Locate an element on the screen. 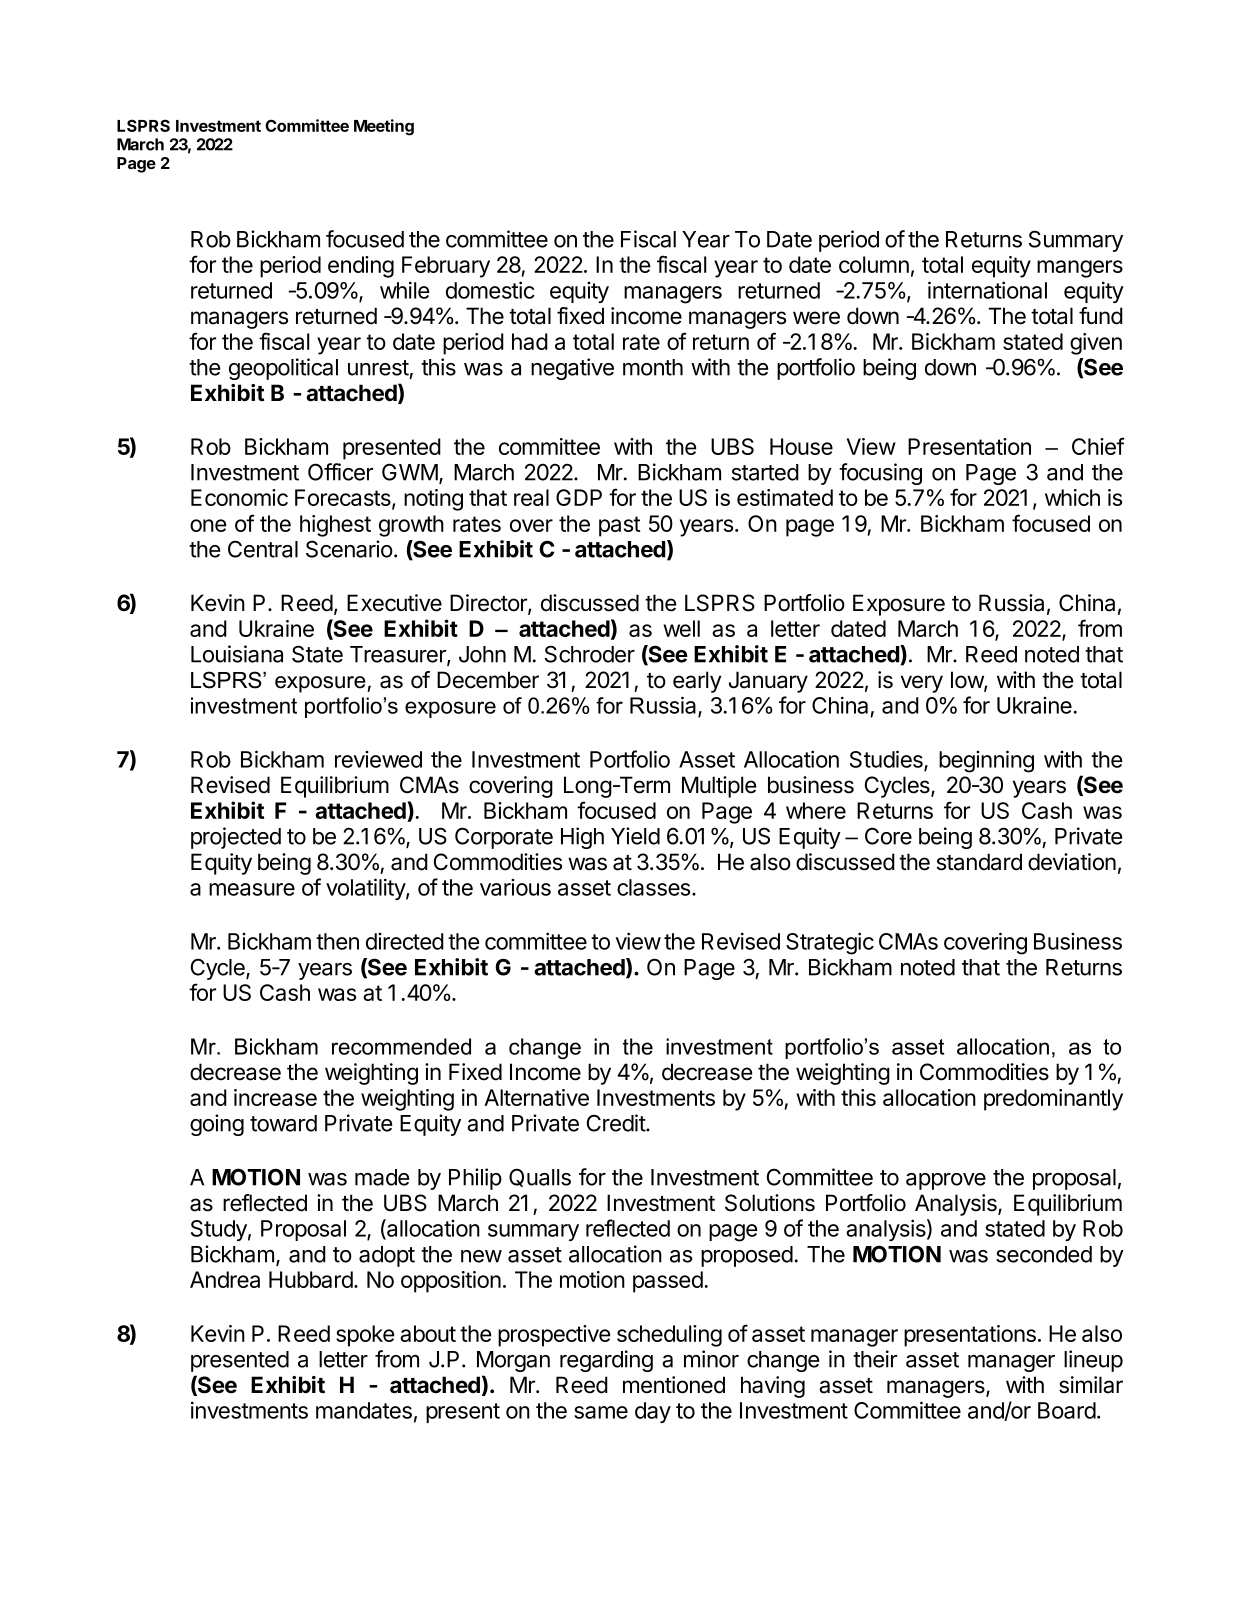  Meeting is located at coordinates (384, 127).
